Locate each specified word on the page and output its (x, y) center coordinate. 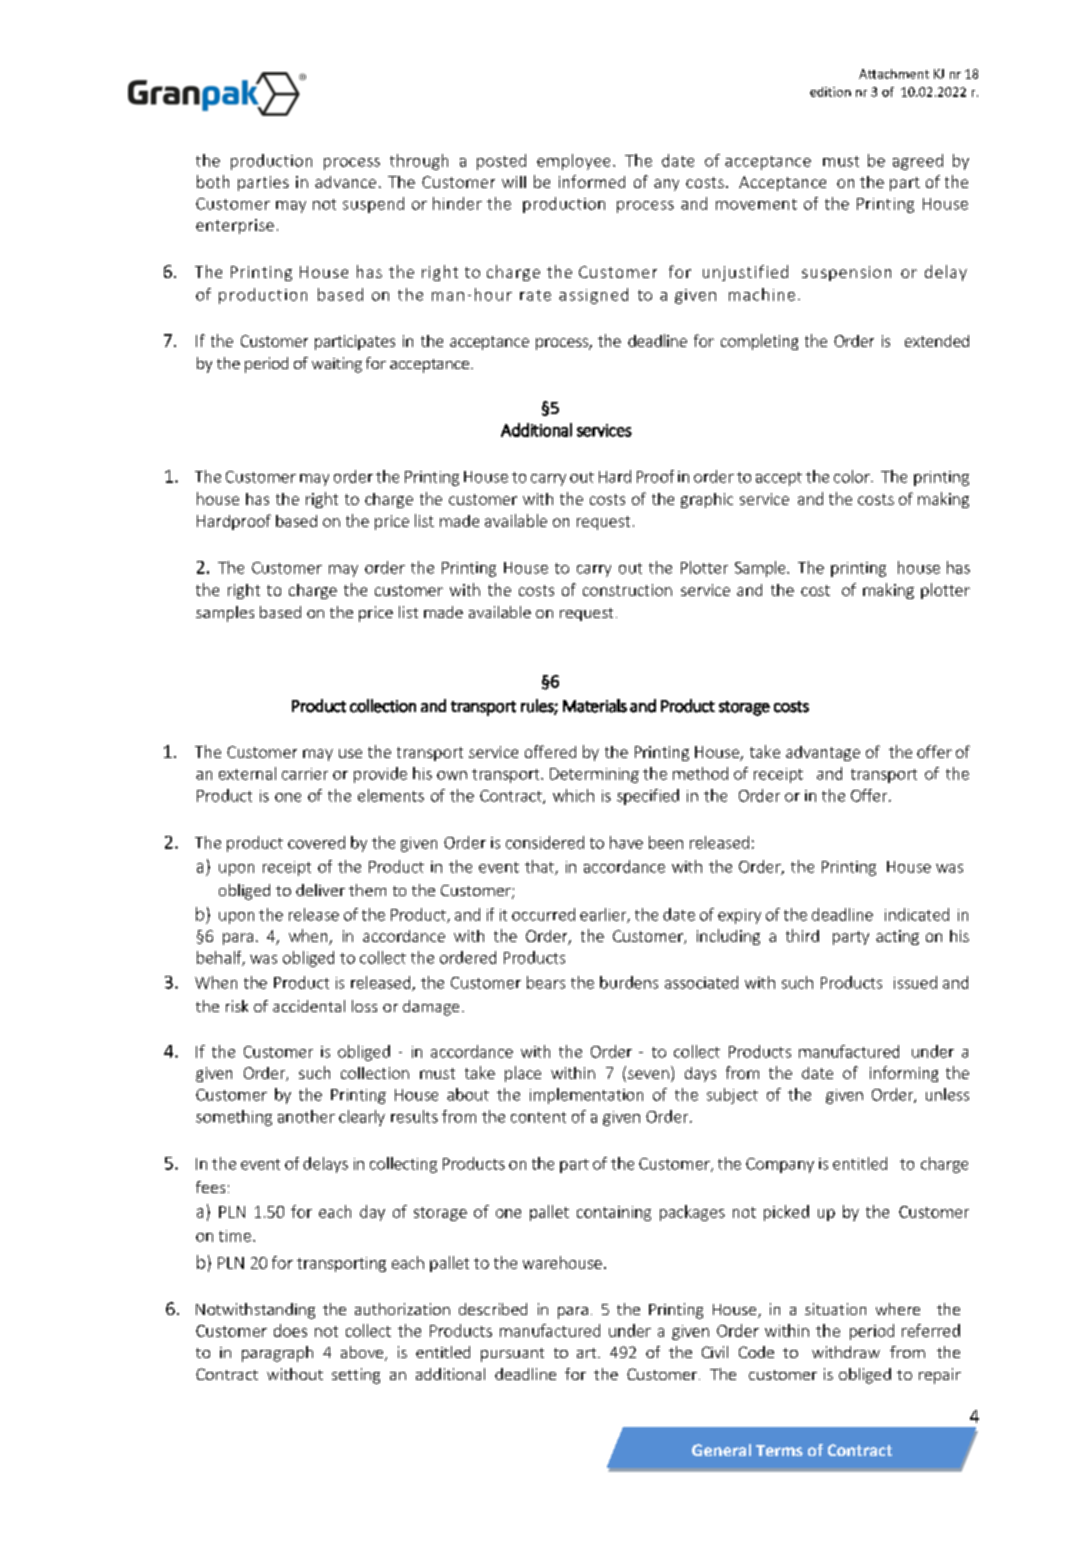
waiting (337, 365)
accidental (309, 1006)
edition (830, 92)
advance (345, 182)
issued (915, 982)
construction (627, 590)
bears (546, 982)
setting (356, 1376)
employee (573, 162)
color (853, 476)
